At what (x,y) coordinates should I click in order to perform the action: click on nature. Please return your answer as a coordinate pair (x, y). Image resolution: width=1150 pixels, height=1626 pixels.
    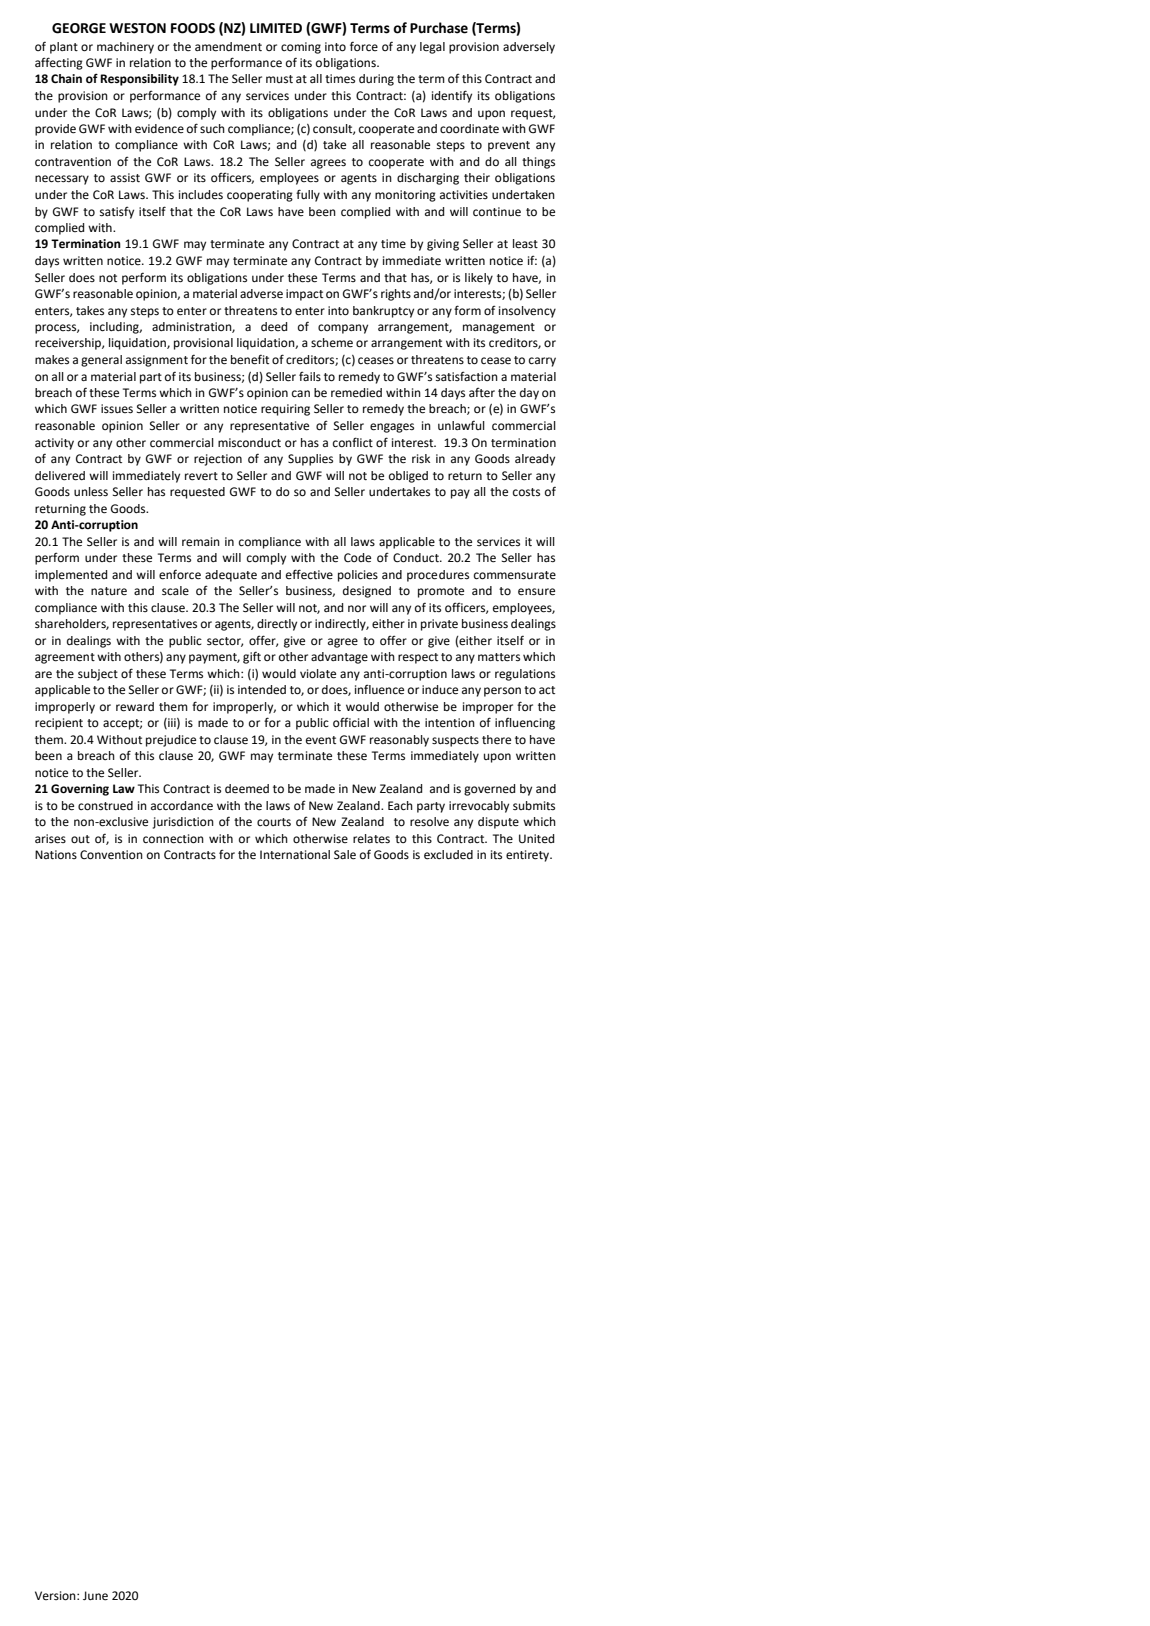
    Looking at the image, I should click on (109, 591).
